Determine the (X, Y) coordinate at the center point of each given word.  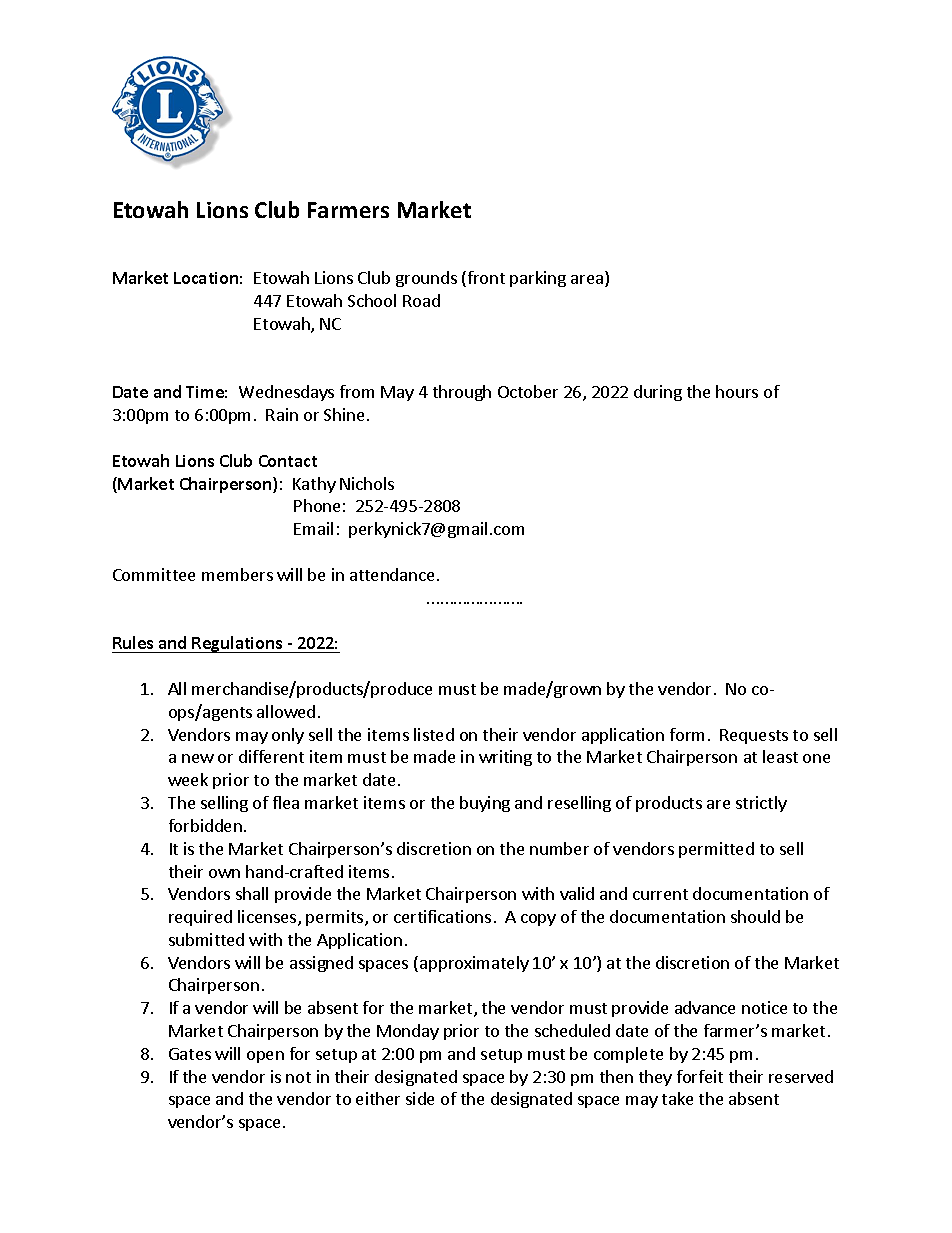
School (372, 300)
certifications (442, 916)
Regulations (238, 644)
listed (434, 734)
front (485, 279)
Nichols (367, 483)
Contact (288, 461)
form (687, 734)
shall (252, 893)
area (587, 279)
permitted (716, 850)
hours (737, 391)
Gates (190, 1054)
